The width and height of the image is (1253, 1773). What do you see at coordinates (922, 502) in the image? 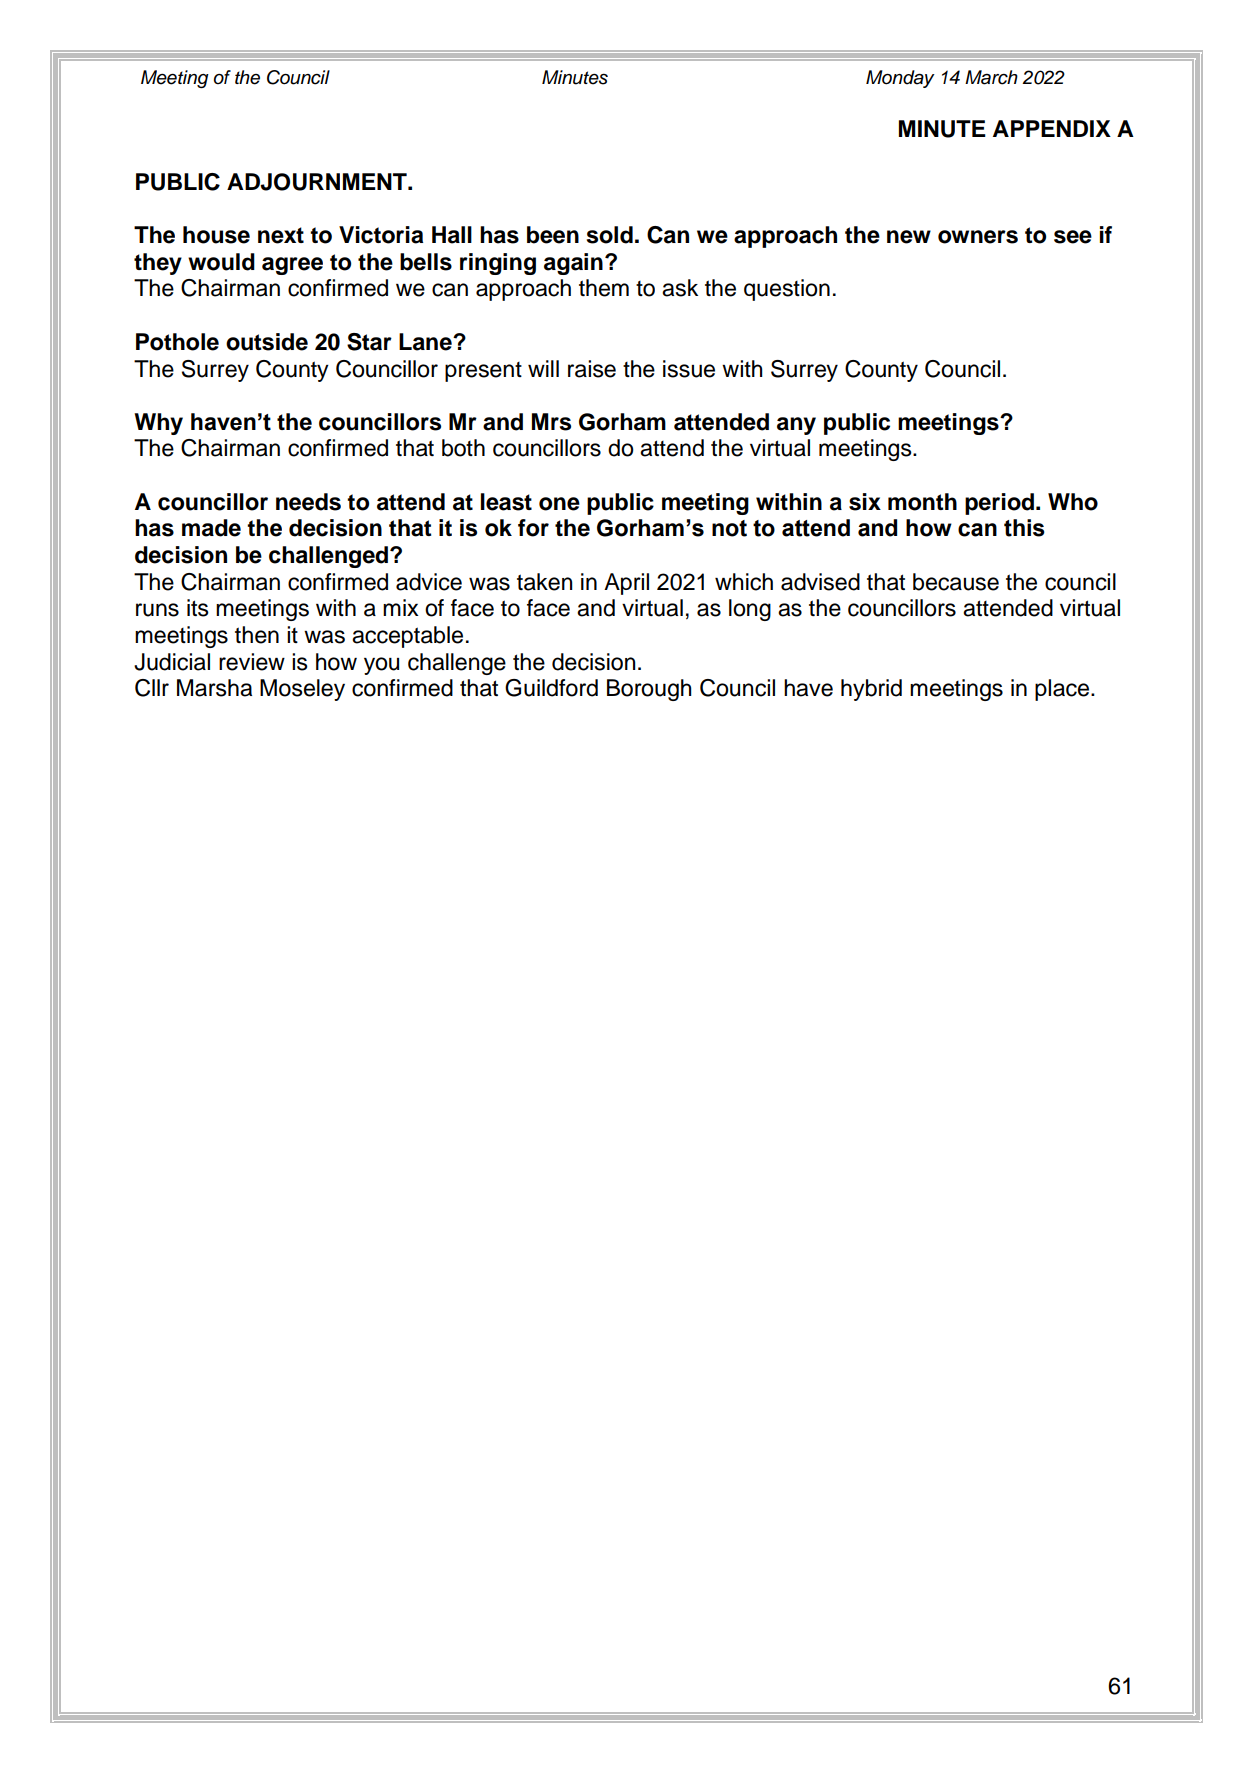
I see `month` at bounding box center [922, 502].
